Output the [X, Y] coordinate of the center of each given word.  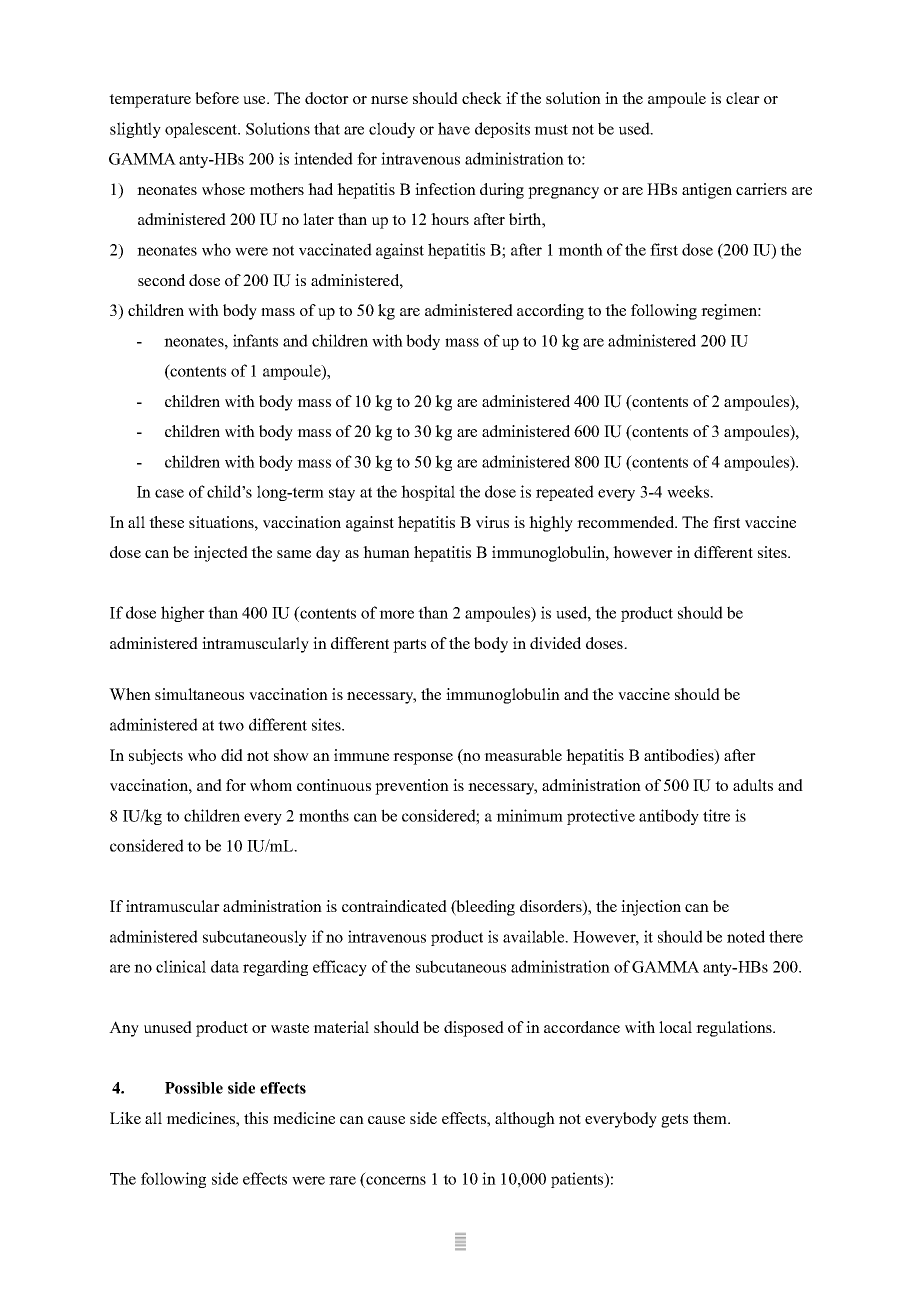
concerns [396, 1180]
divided [555, 643]
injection [651, 908]
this [256, 1118]
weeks [689, 491]
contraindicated [394, 906]
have [454, 128]
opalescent [202, 130]
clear [743, 98]
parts [409, 646]
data [225, 966]
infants [255, 340]
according [550, 312]
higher [183, 614]
